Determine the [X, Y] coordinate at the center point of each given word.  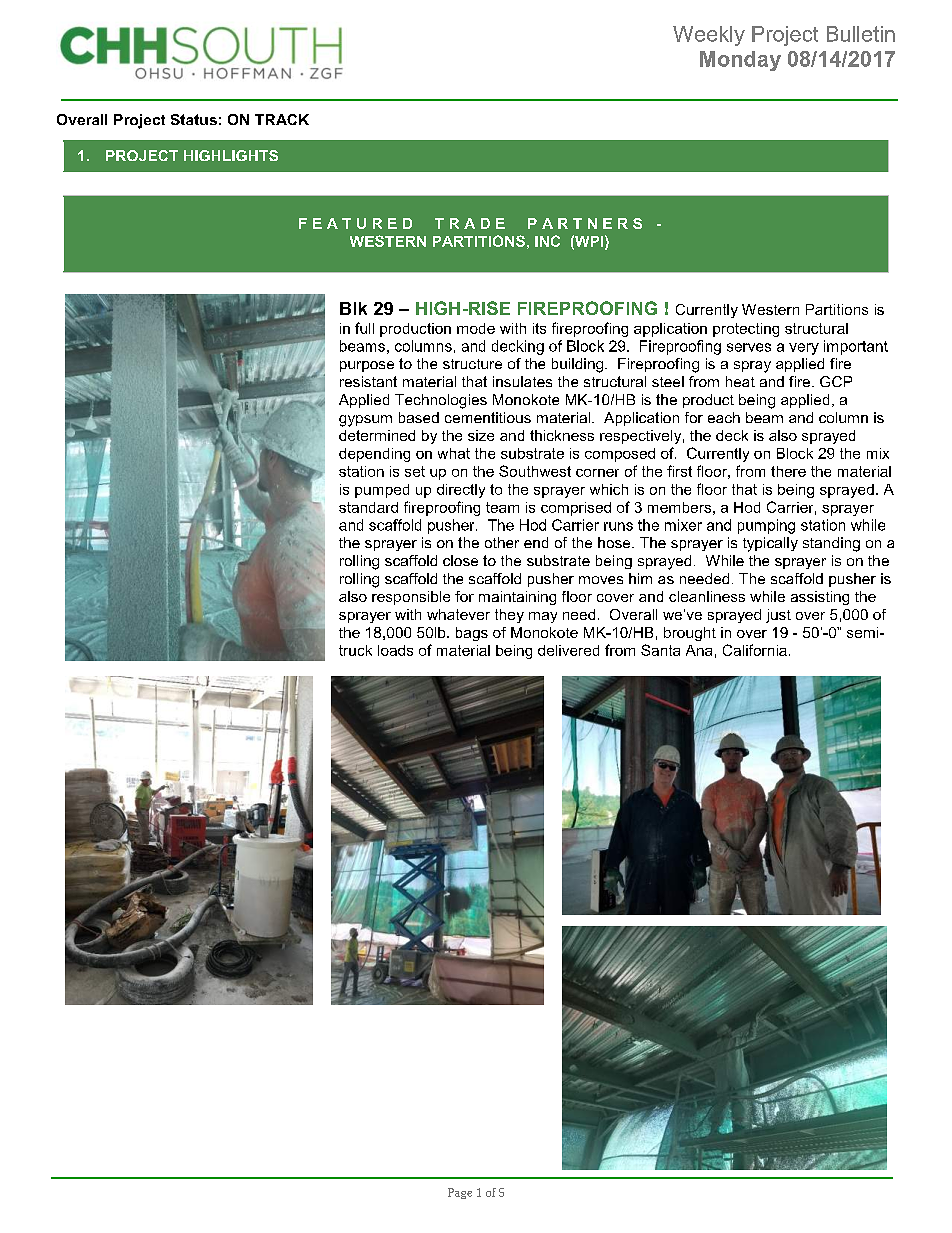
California [755, 650]
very [804, 349]
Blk [353, 308]
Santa [660, 650]
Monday [740, 61]
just [778, 616]
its [539, 328]
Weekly [709, 36]
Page [460, 1193]
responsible [411, 598]
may [543, 617]
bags [472, 634]
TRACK [282, 119]
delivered [568, 650]
